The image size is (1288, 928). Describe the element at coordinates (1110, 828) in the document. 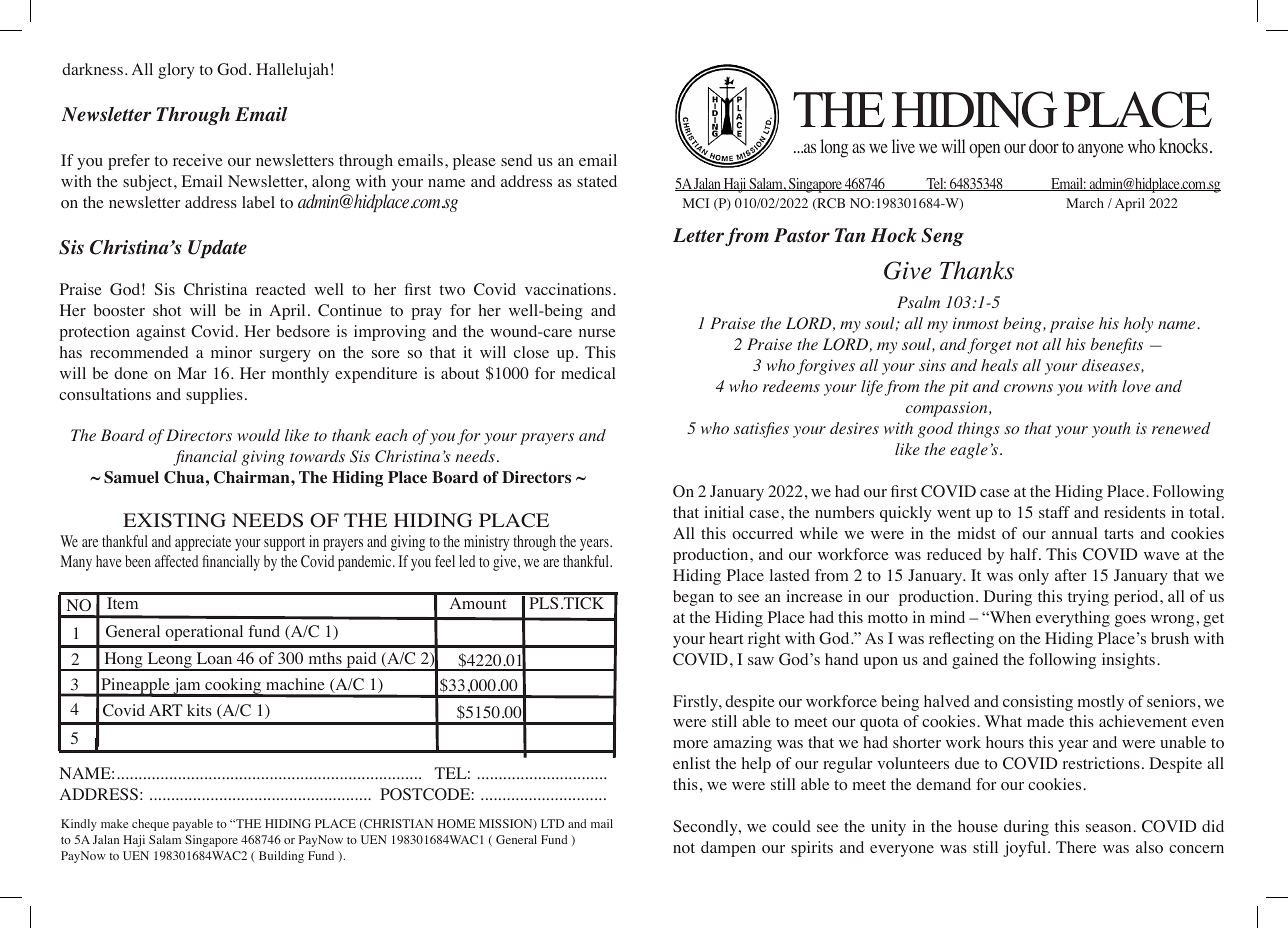

I see `season` at that location.
